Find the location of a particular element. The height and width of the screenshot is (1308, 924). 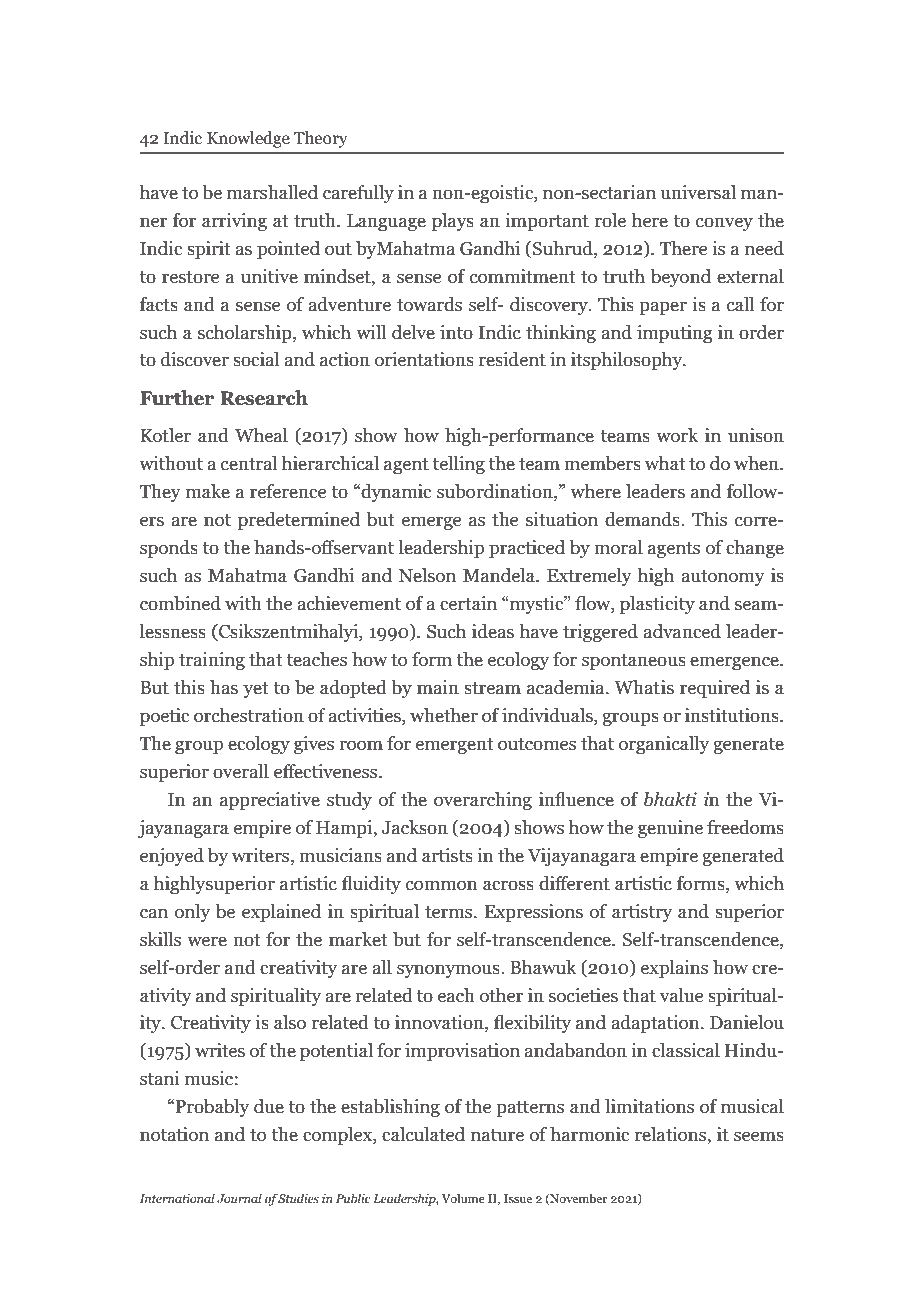

seems is located at coordinates (759, 1136).
